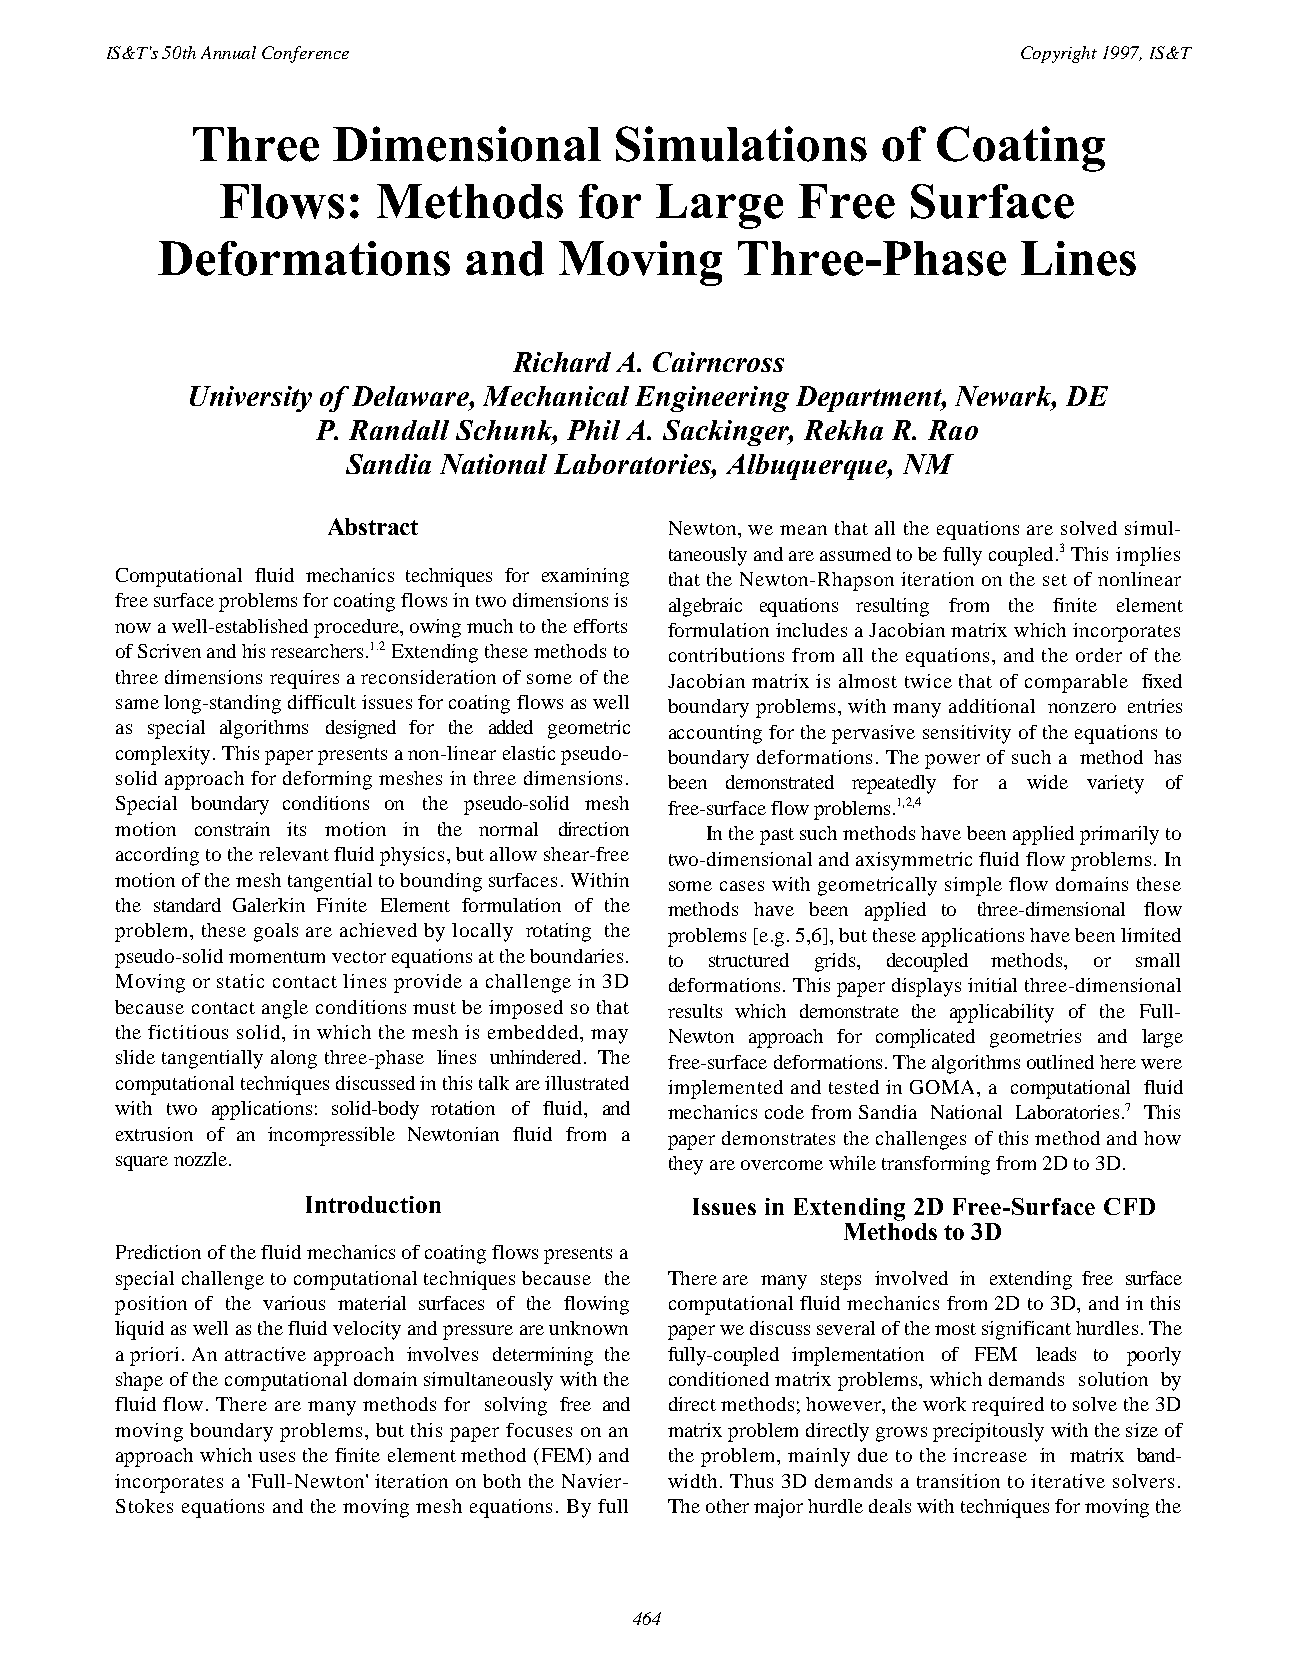 The image size is (1295, 1676). I want to click on other, so click(727, 1506).
